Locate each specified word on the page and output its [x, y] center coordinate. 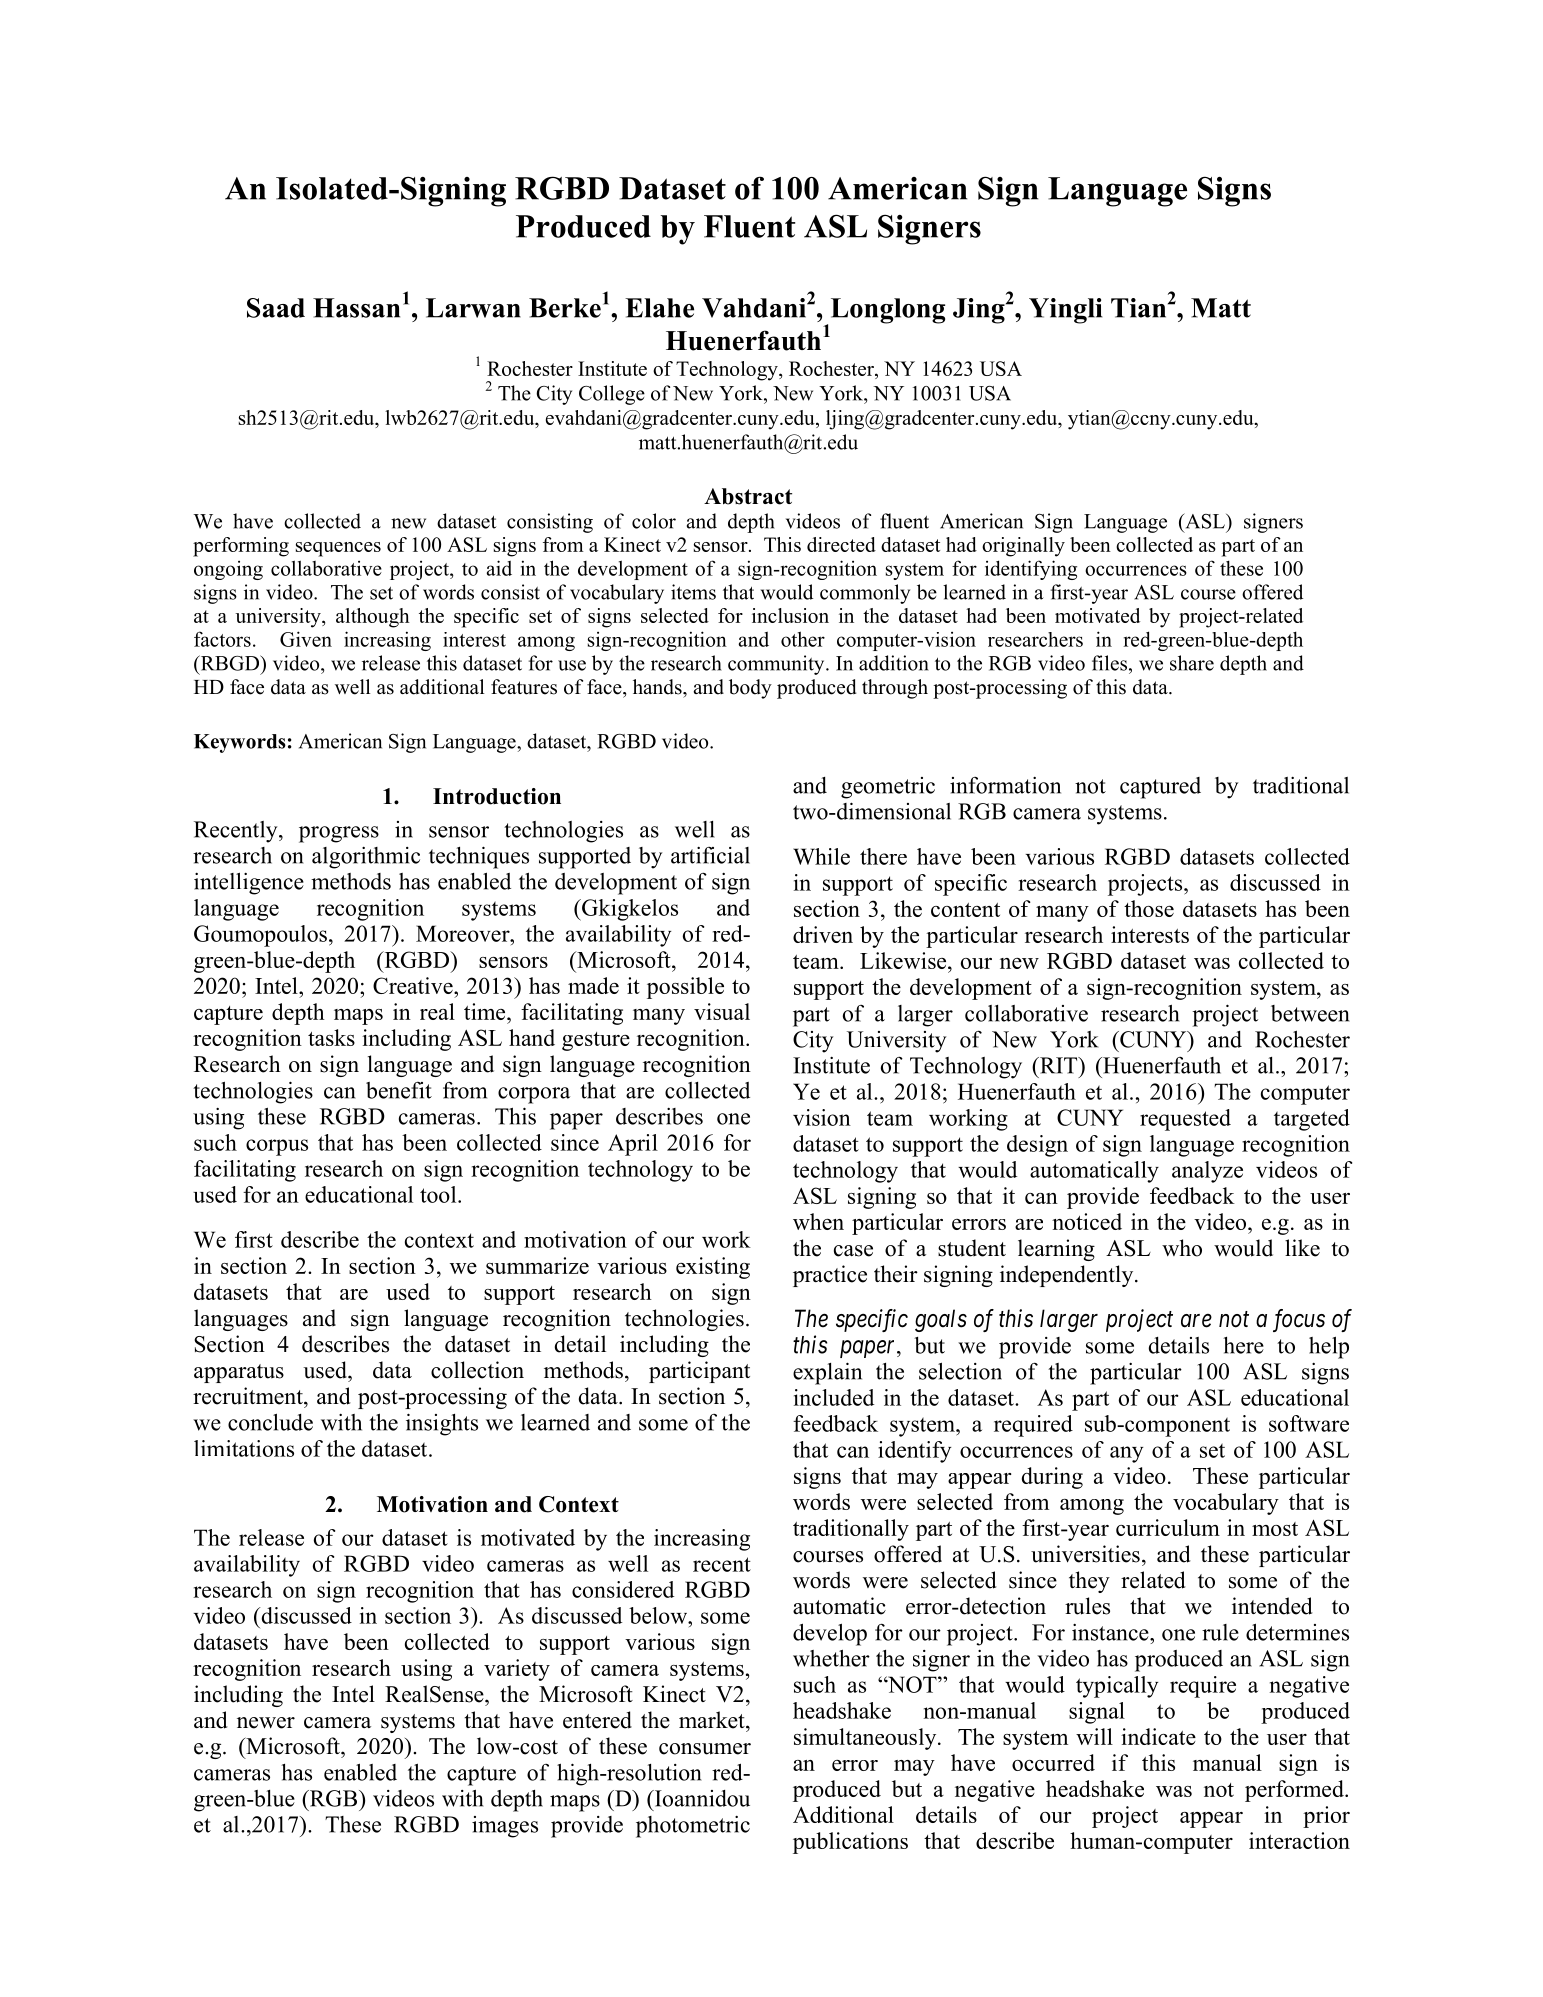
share [1192, 663]
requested [1185, 1120]
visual [722, 1011]
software [1309, 1423]
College [612, 395]
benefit [399, 1090]
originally [1023, 547]
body [750, 689]
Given [306, 639]
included [834, 1397]
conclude [270, 1422]
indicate [1158, 1736]
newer [266, 1723]
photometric [693, 1827]
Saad [276, 308]
